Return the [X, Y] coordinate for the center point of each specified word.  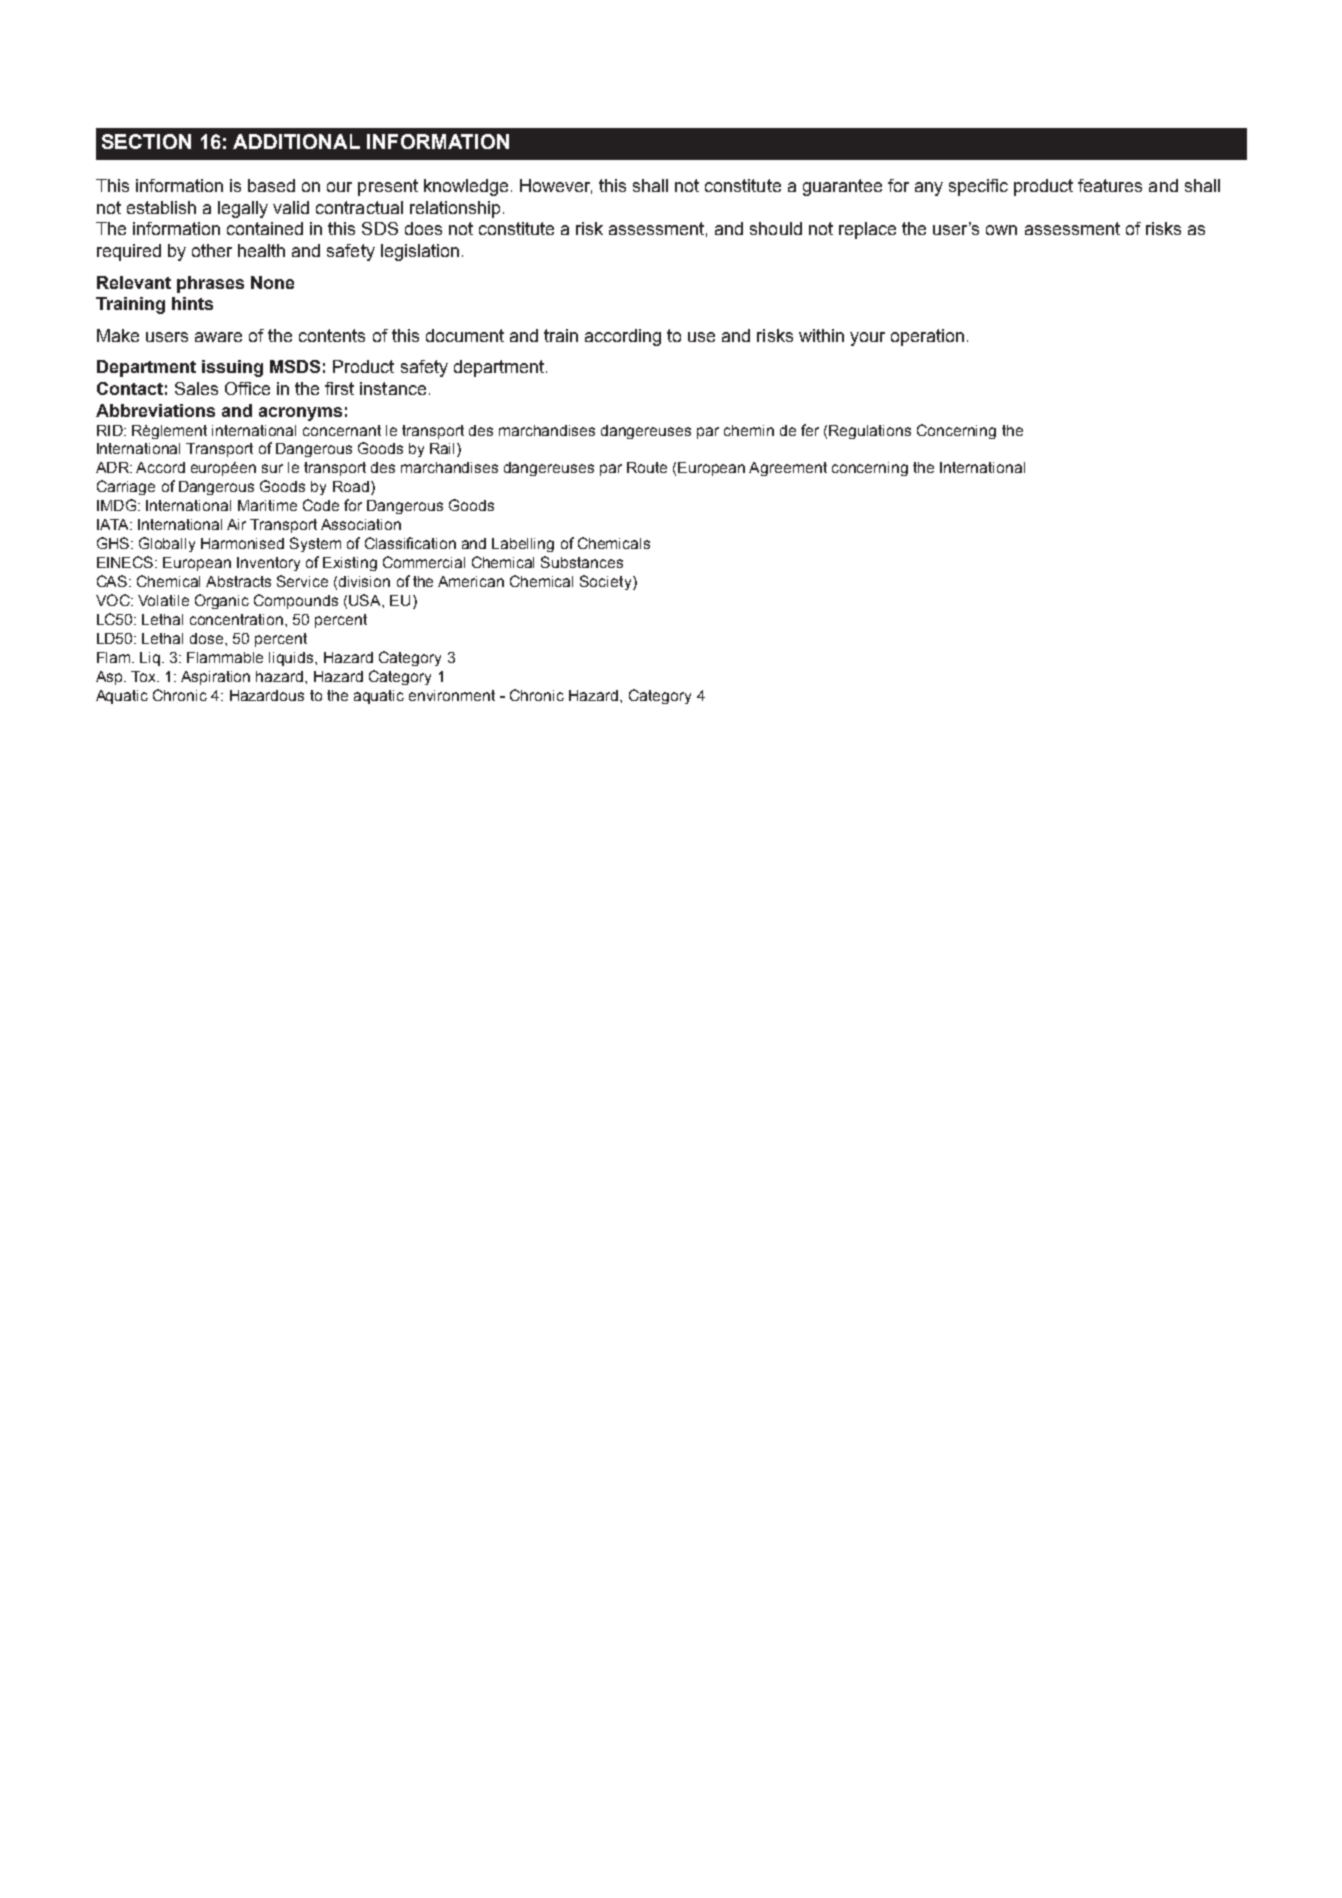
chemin [749, 430]
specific [978, 187]
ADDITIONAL [296, 141]
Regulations [870, 432]
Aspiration [215, 678]
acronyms [300, 414]
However [556, 186]
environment [452, 695]
